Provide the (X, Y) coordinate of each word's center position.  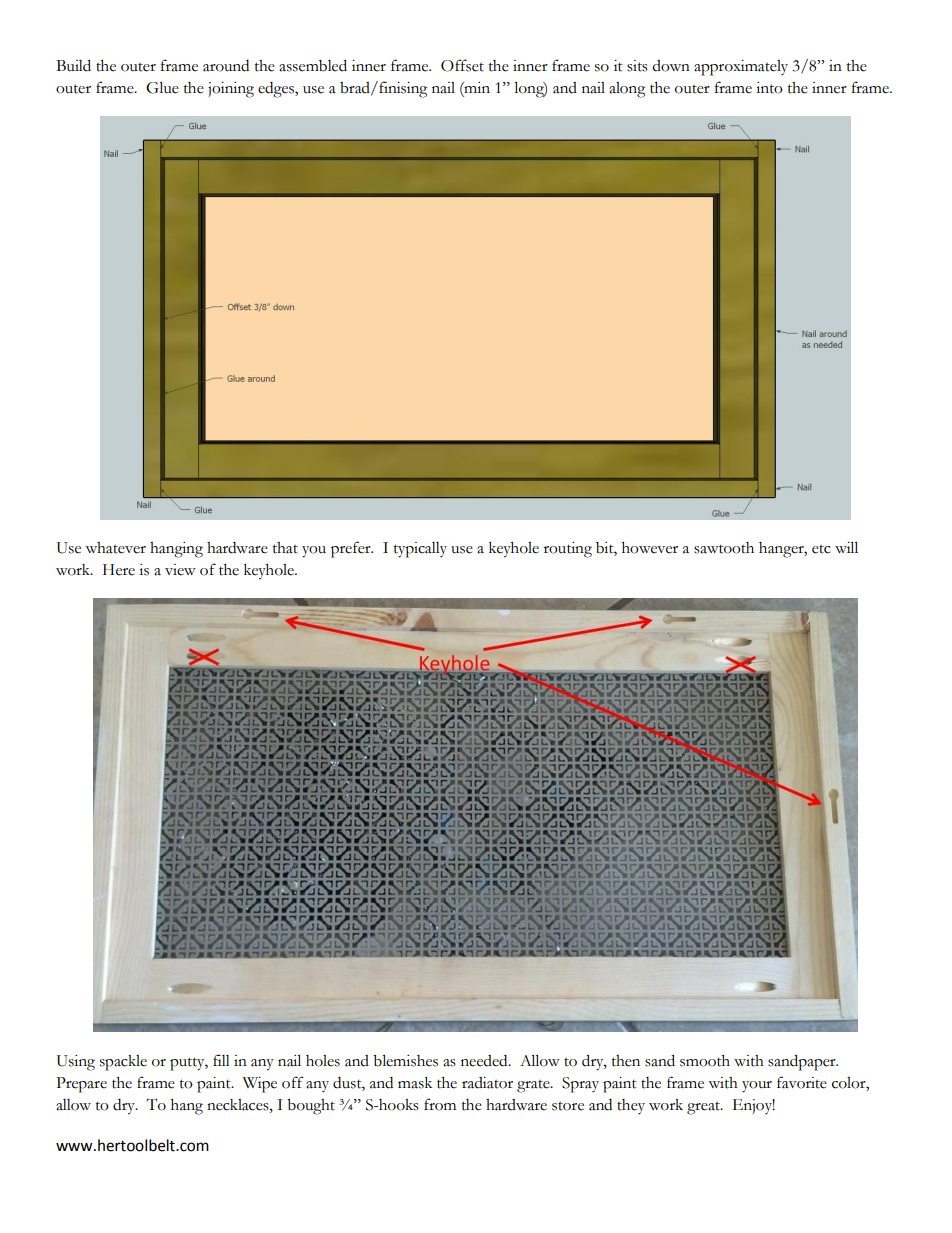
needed (485, 1061)
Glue (162, 87)
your (757, 1087)
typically (420, 550)
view (180, 570)
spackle (123, 1063)
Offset (462, 65)
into (769, 88)
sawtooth (724, 548)
